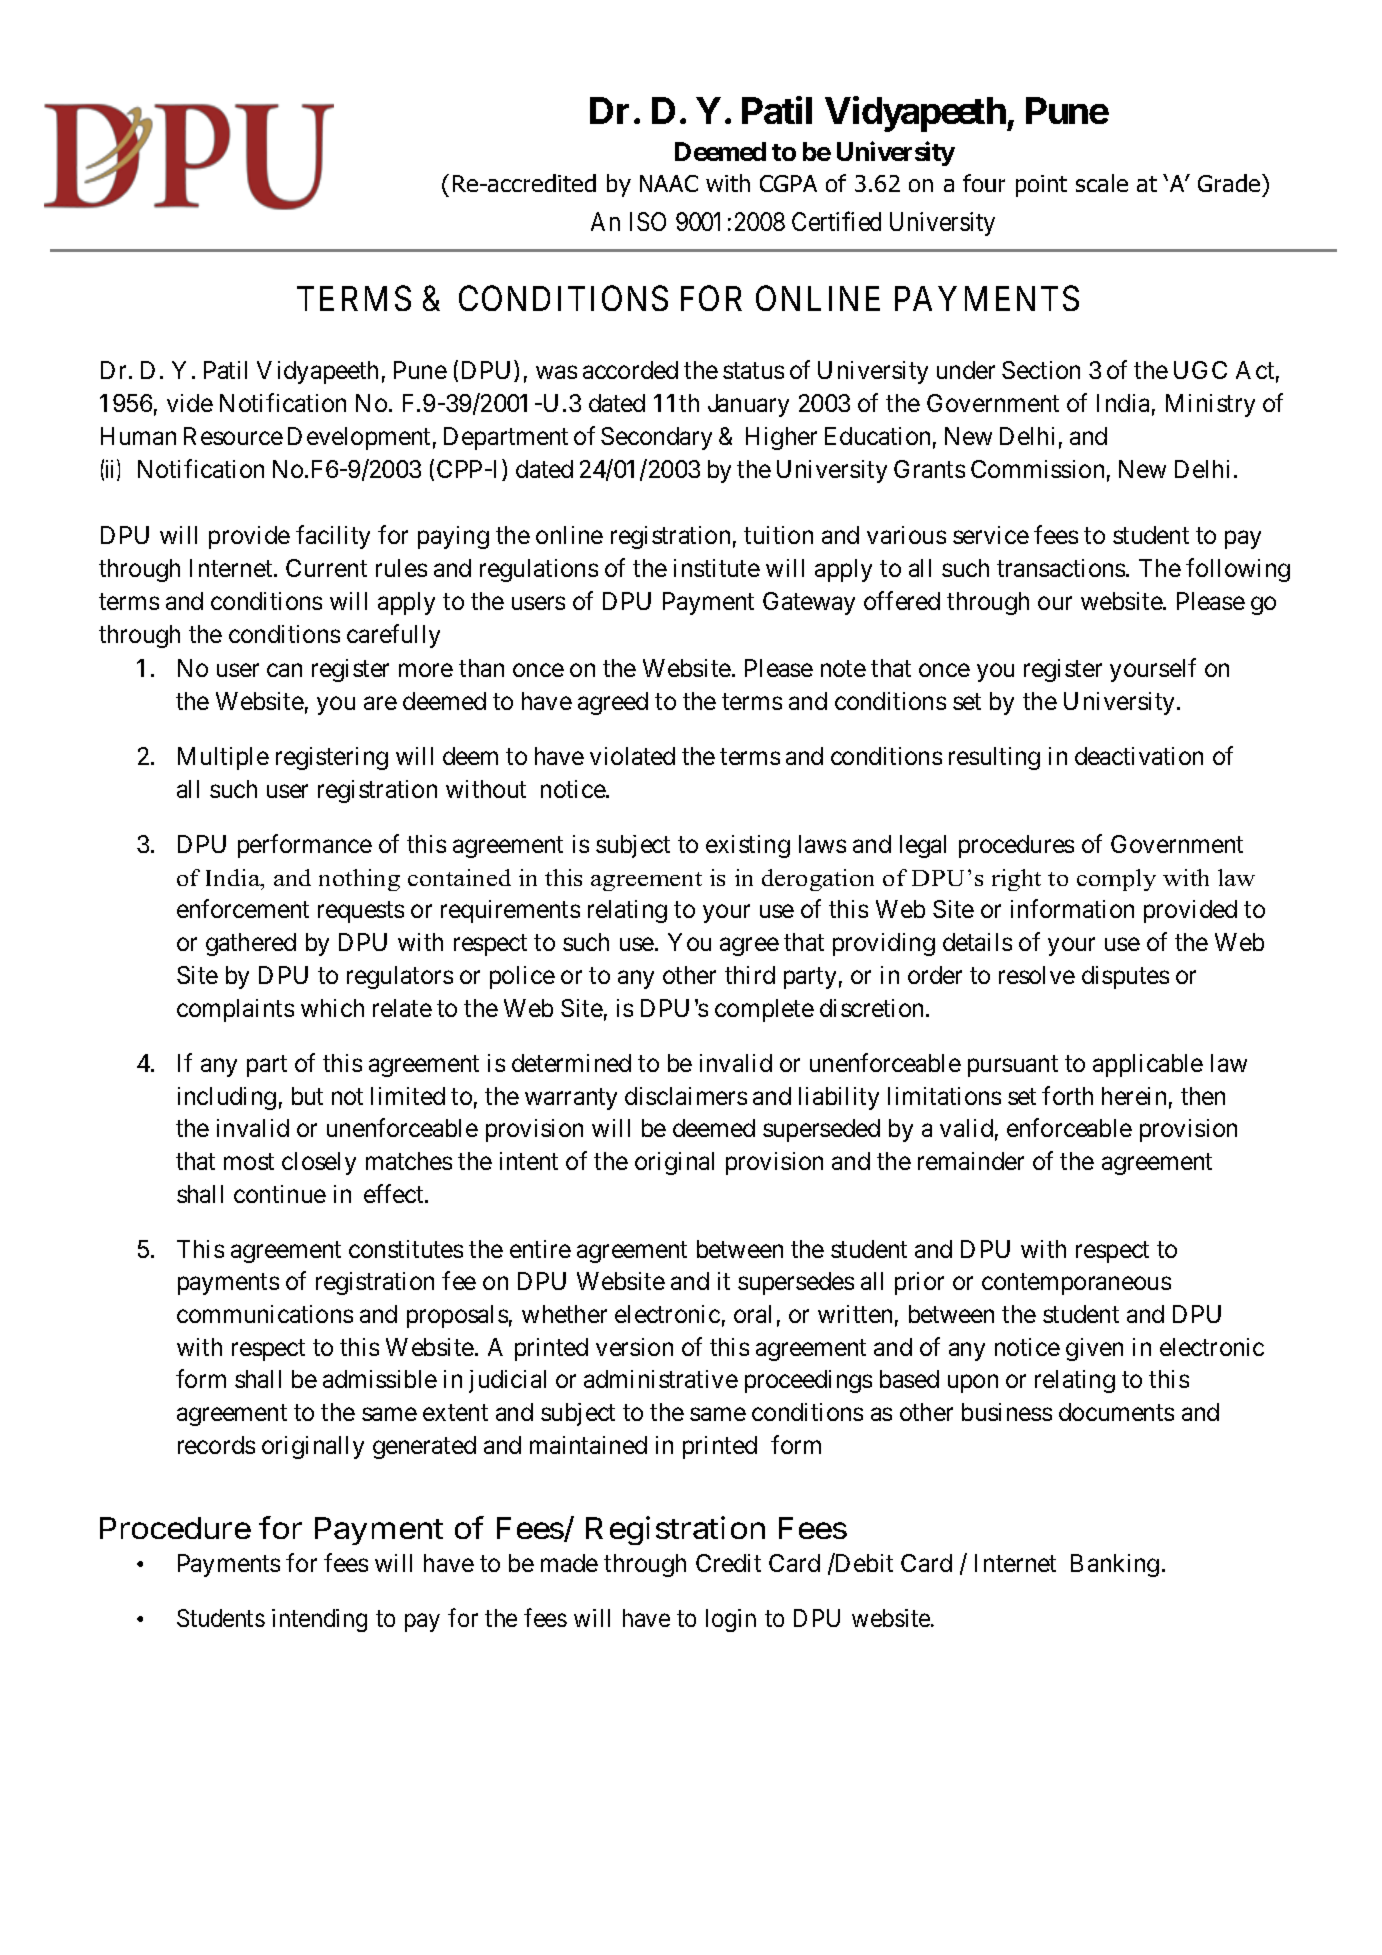 The image size is (1382, 1955). I want to click on Resource, so click(233, 436).
